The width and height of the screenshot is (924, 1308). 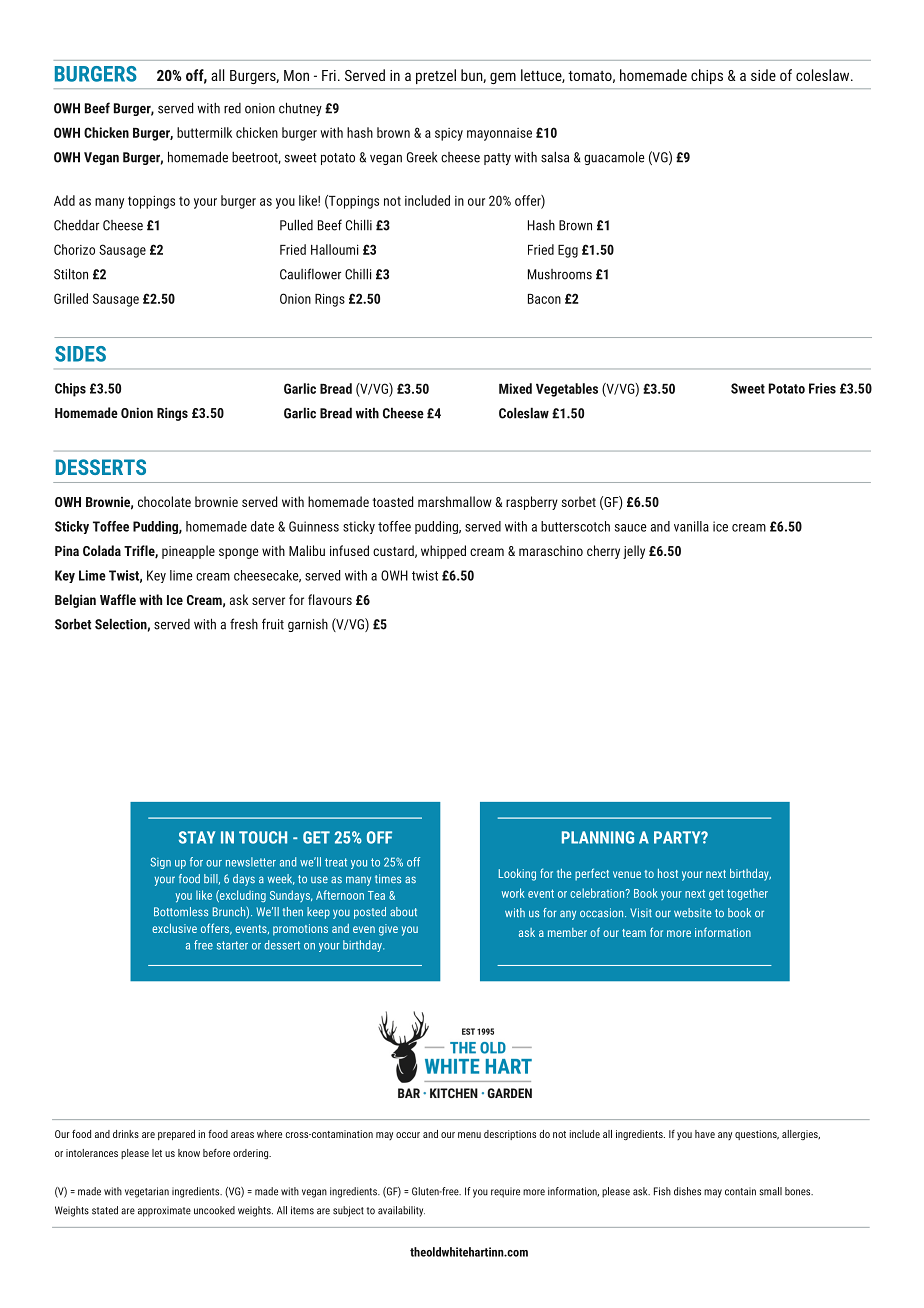 I want to click on whipped, so click(x=443, y=552).
